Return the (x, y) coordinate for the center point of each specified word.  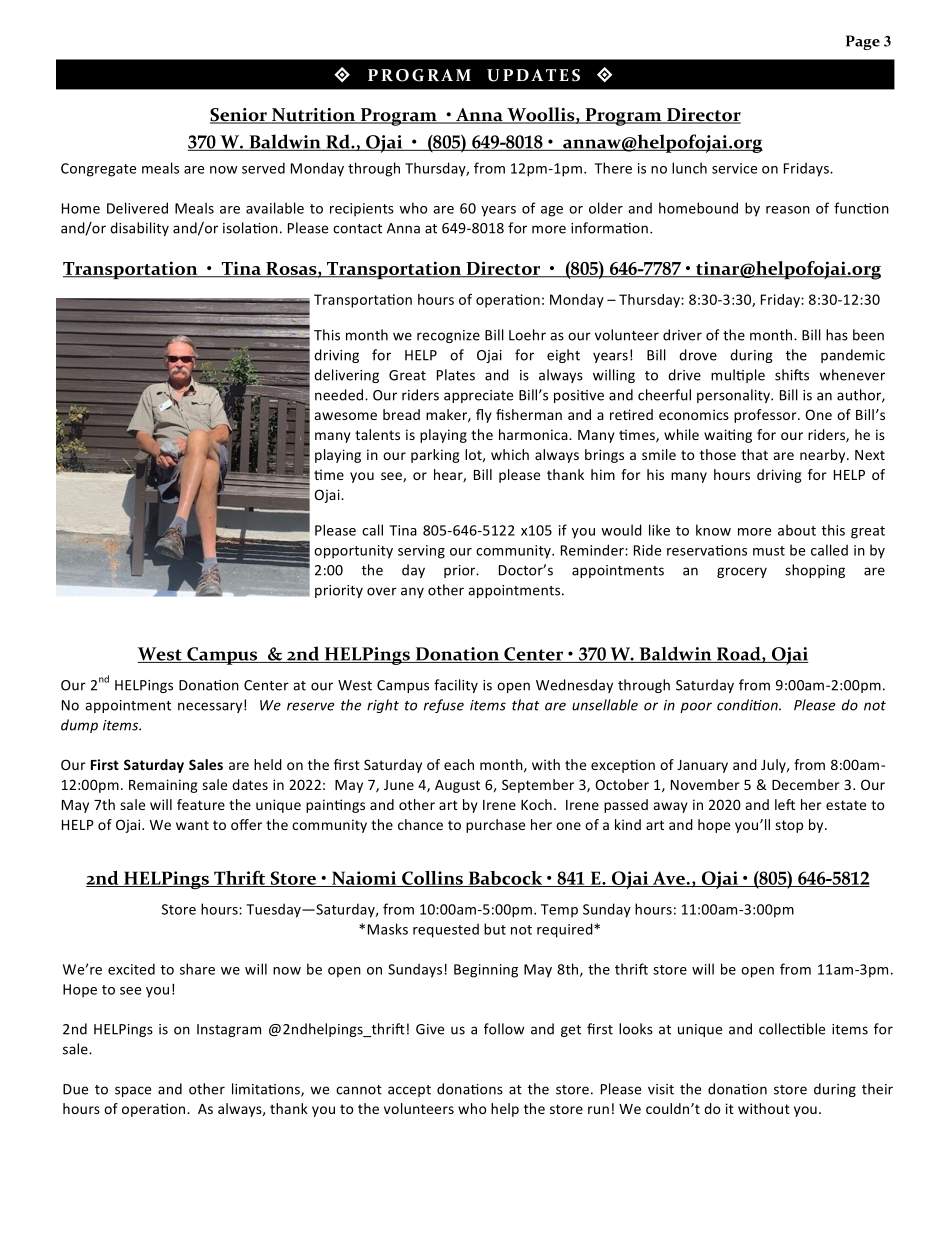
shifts (792, 375)
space (133, 1091)
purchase (495, 826)
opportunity (353, 552)
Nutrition (314, 116)
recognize (448, 336)
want (192, 825)
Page (863, 42)
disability (139, 229)
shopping (815, 571)
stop (789, 826)
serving (421, 552)
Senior (239, 116)
